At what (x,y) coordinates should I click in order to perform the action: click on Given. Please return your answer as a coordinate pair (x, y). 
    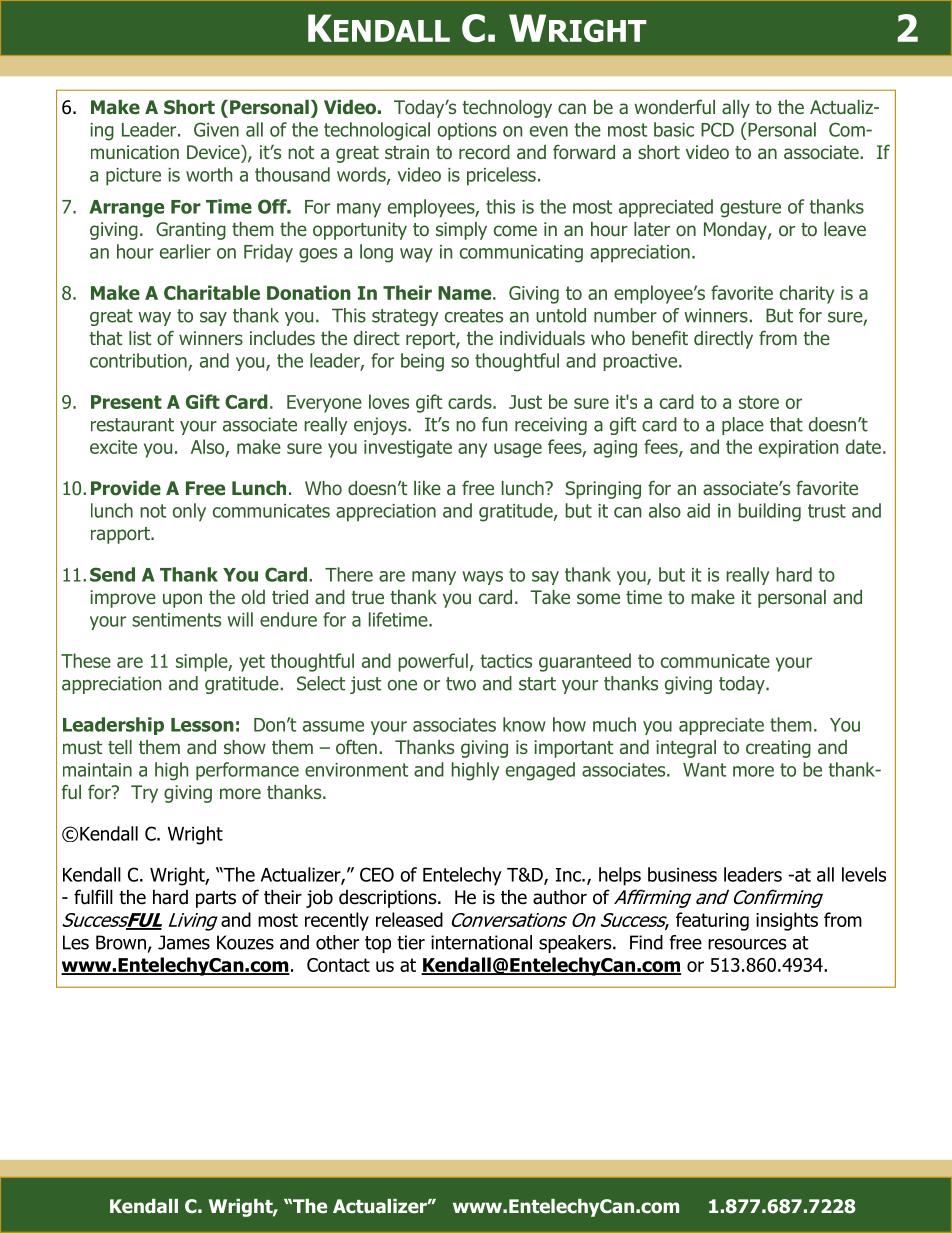
    Looking at the image, I should click on (216, 129).
